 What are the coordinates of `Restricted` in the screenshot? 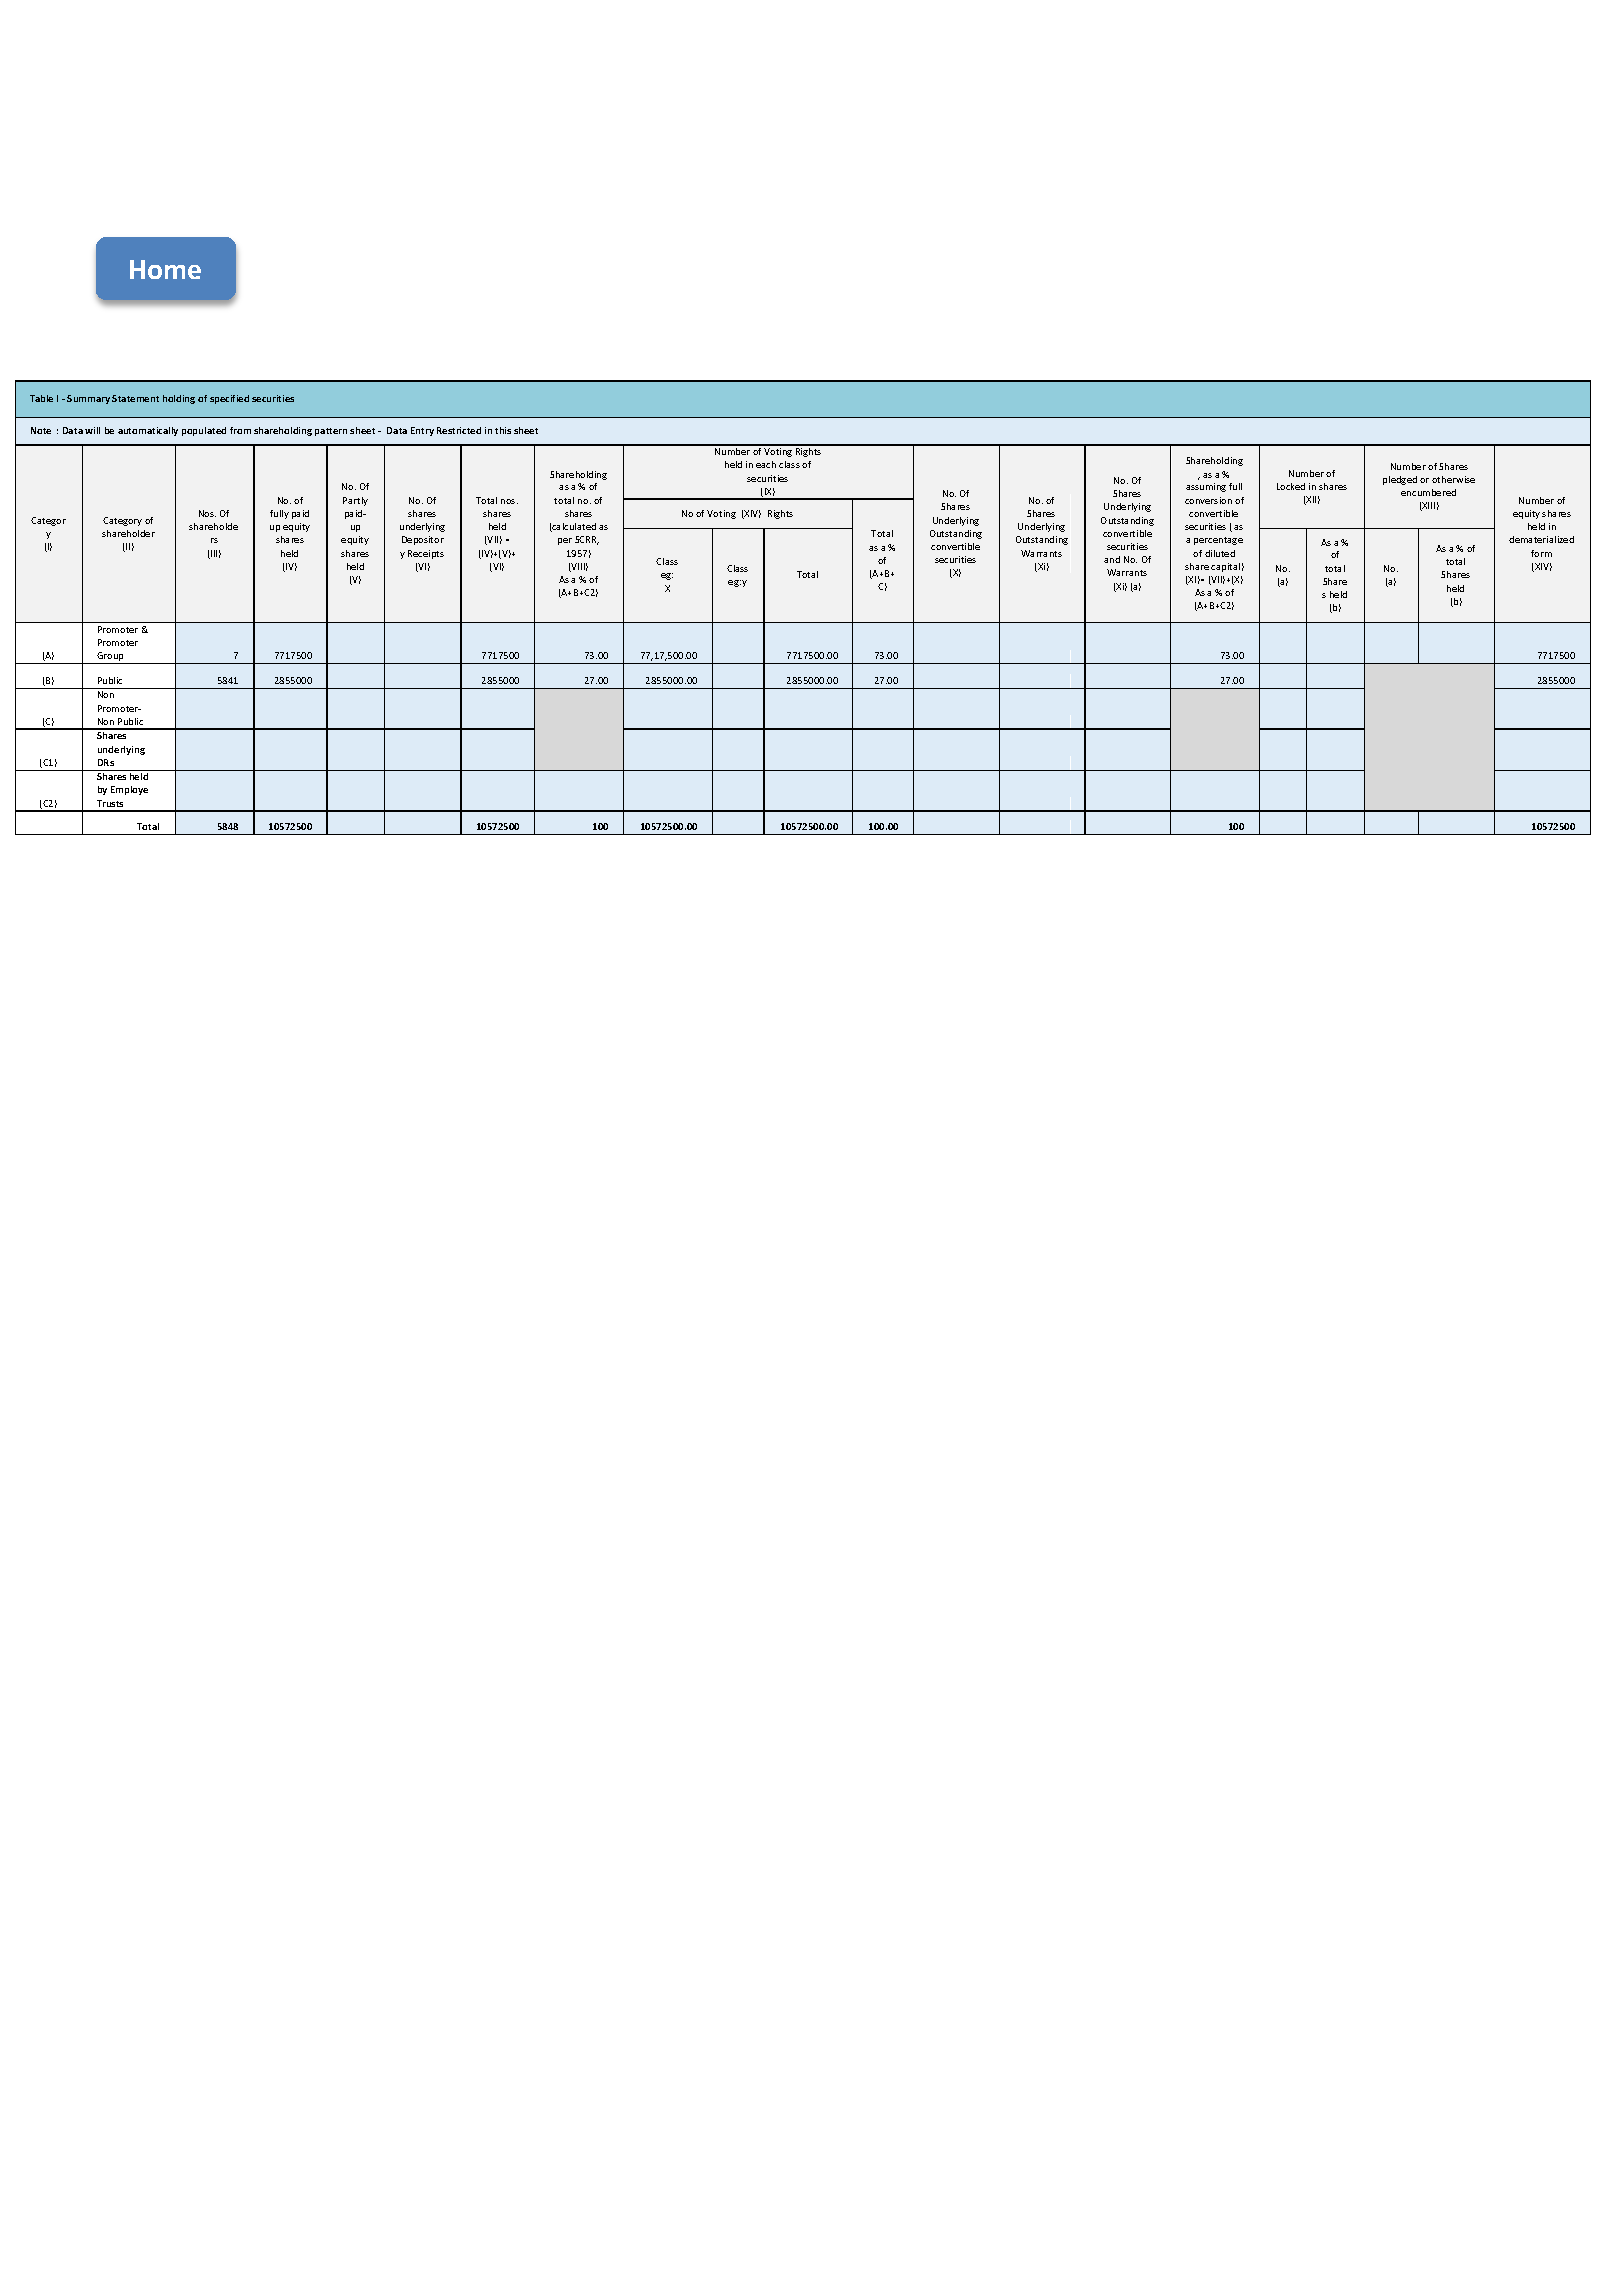 It's located at (459, 430).
